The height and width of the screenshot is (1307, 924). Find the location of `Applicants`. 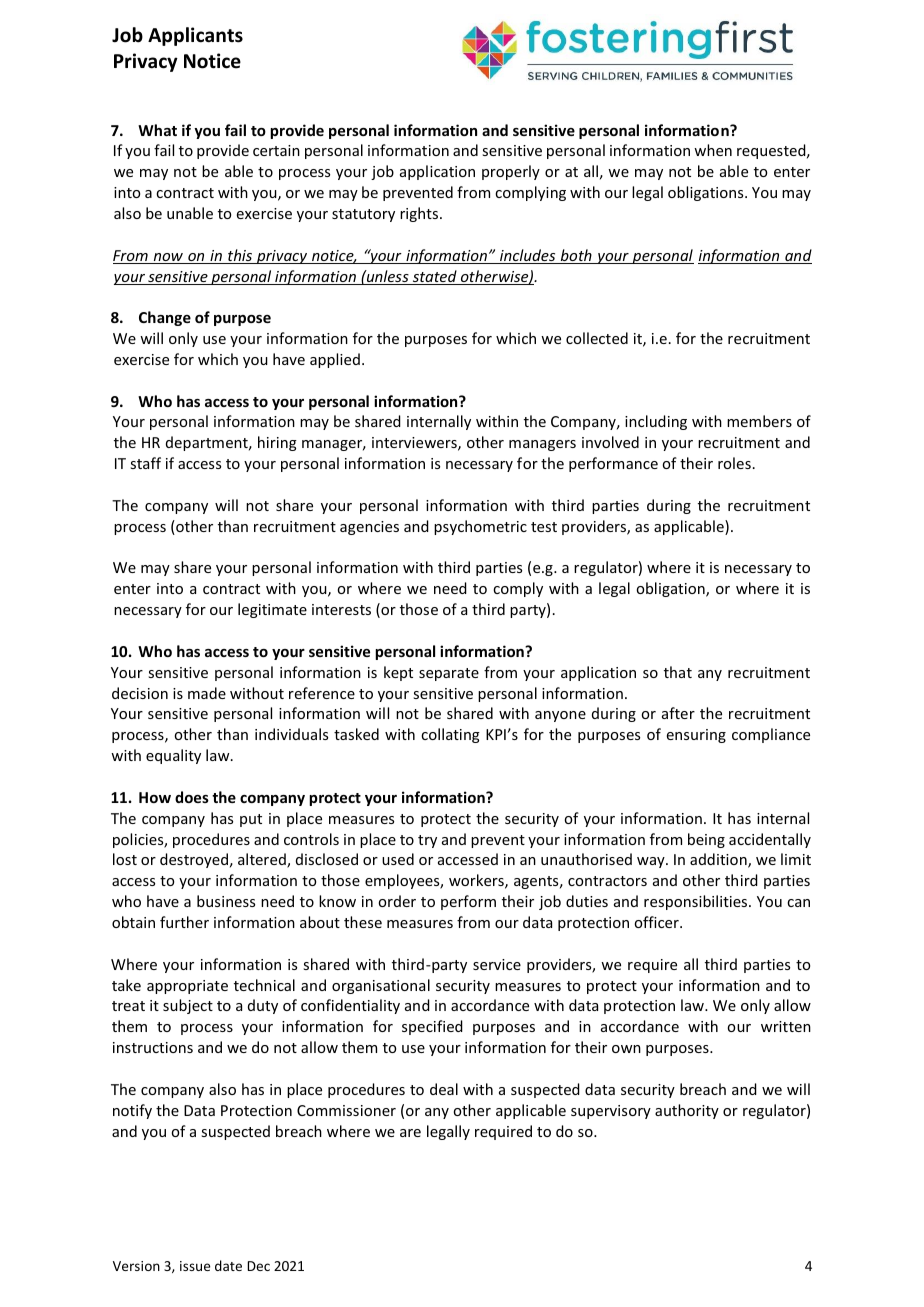

Applicants is located at coordinates (195, 36).
